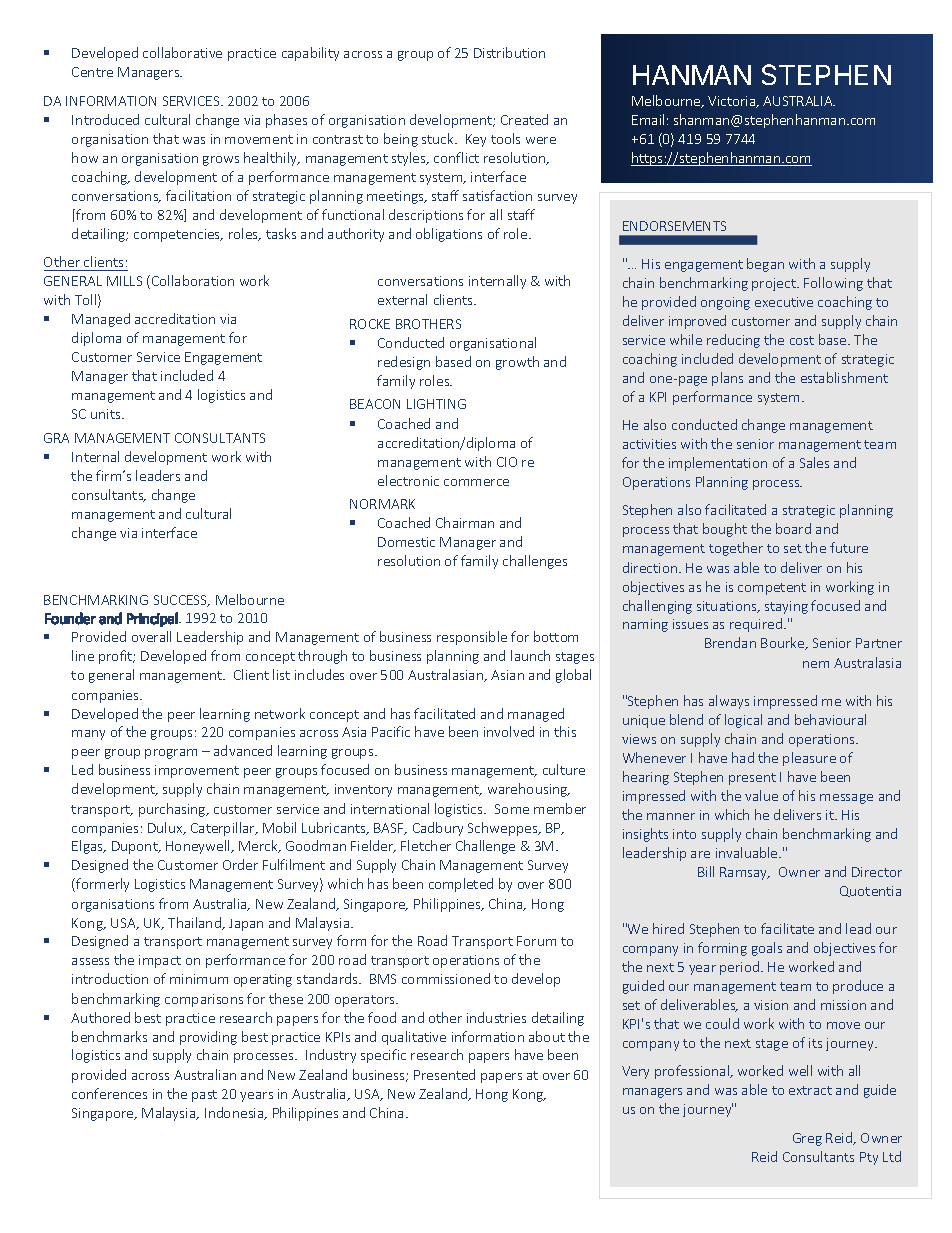 The image size is (952, 1233). Describe the element at coordinates (517, 363) in the screenshot. I see `growth` at that location.
